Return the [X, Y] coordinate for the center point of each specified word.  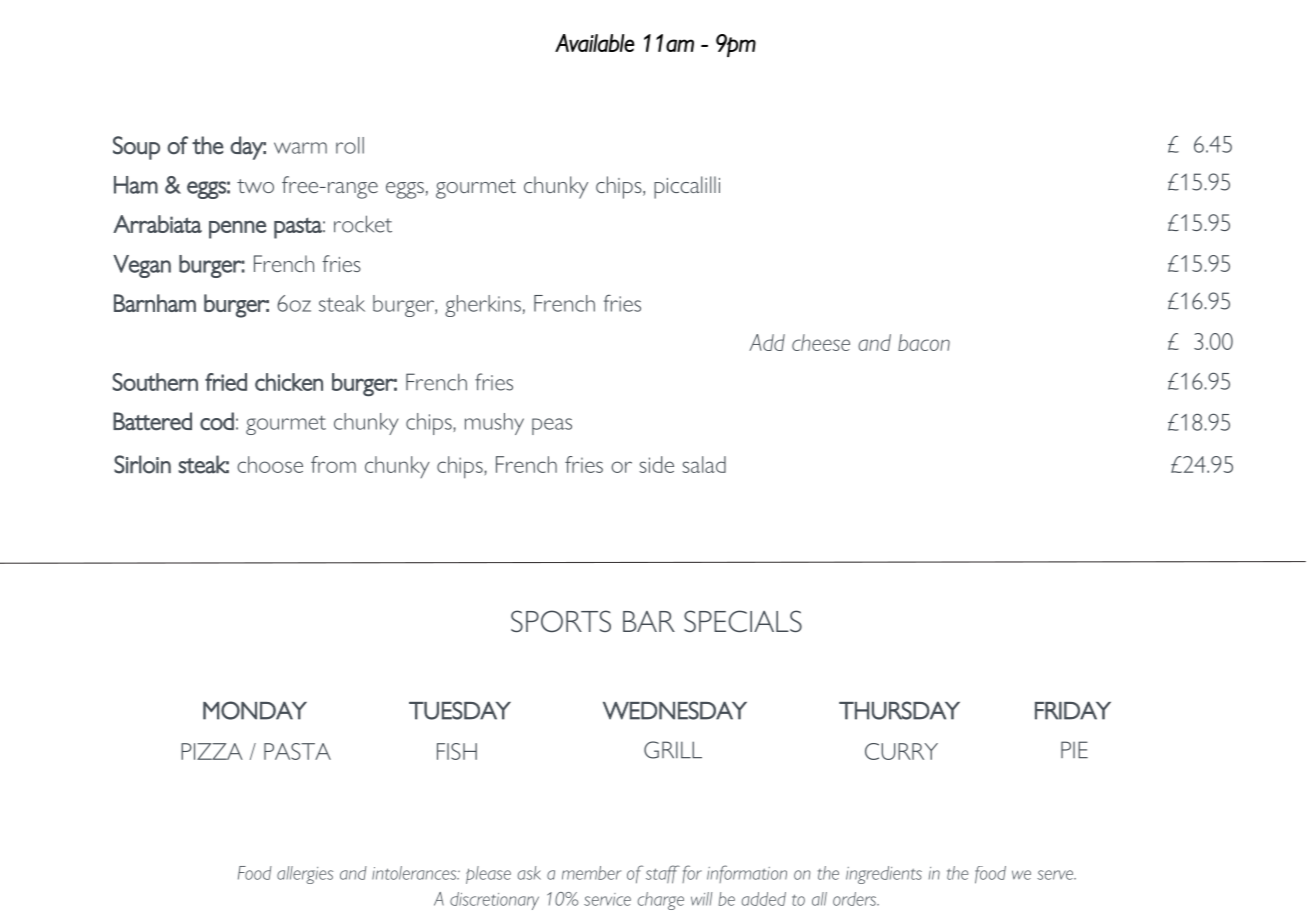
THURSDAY [899, 710]
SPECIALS [743, 621]
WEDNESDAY [675, 710]
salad [704, 464]
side [656, 464]
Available [595, 43]
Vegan [142, 266]
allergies [305, 875]
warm [300, 148]
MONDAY [255, 710]
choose [270, 464]
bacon [924, 342]
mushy [494, 424]
